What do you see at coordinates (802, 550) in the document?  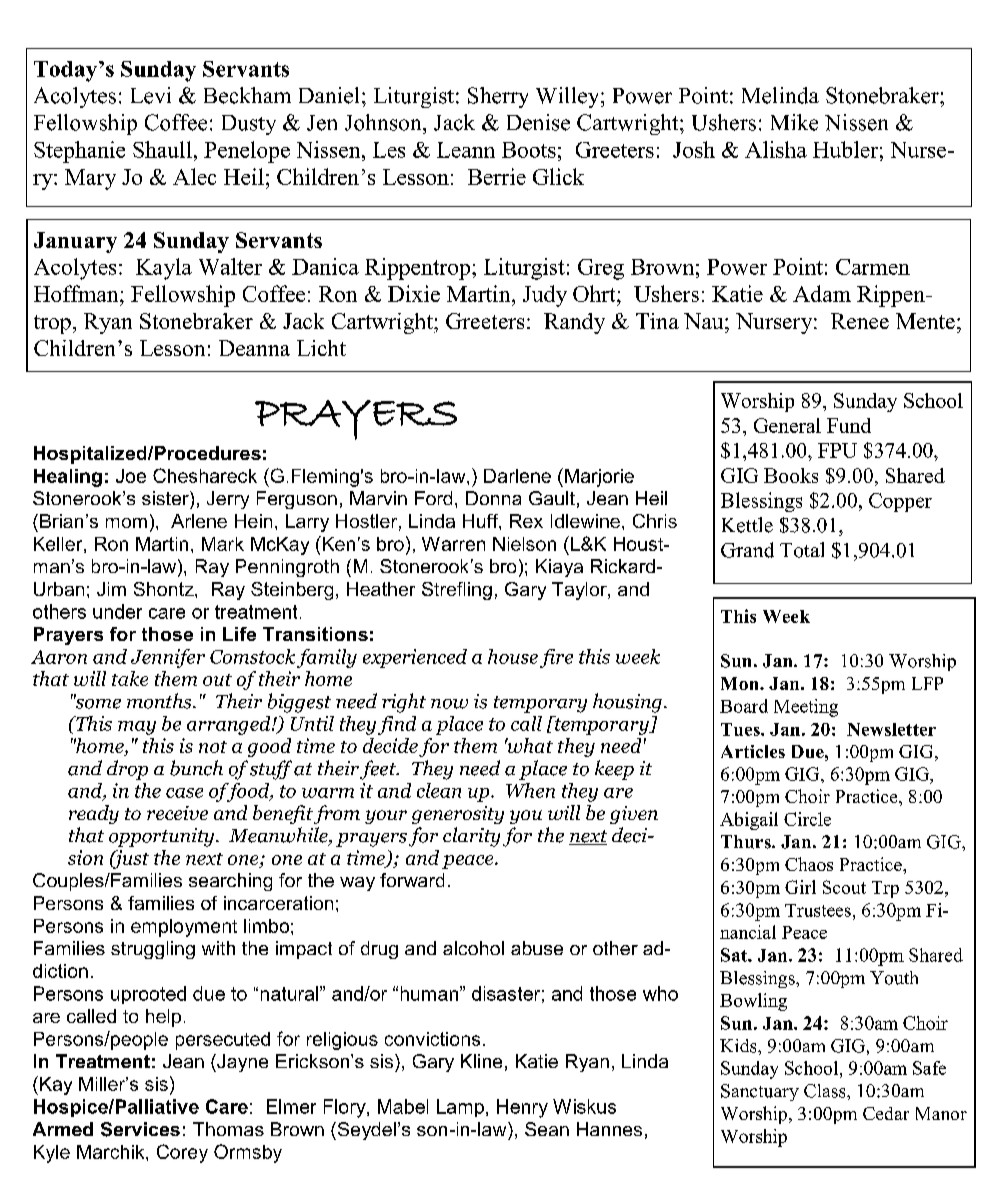 I see `Total` at bounding box center [802, 550].
